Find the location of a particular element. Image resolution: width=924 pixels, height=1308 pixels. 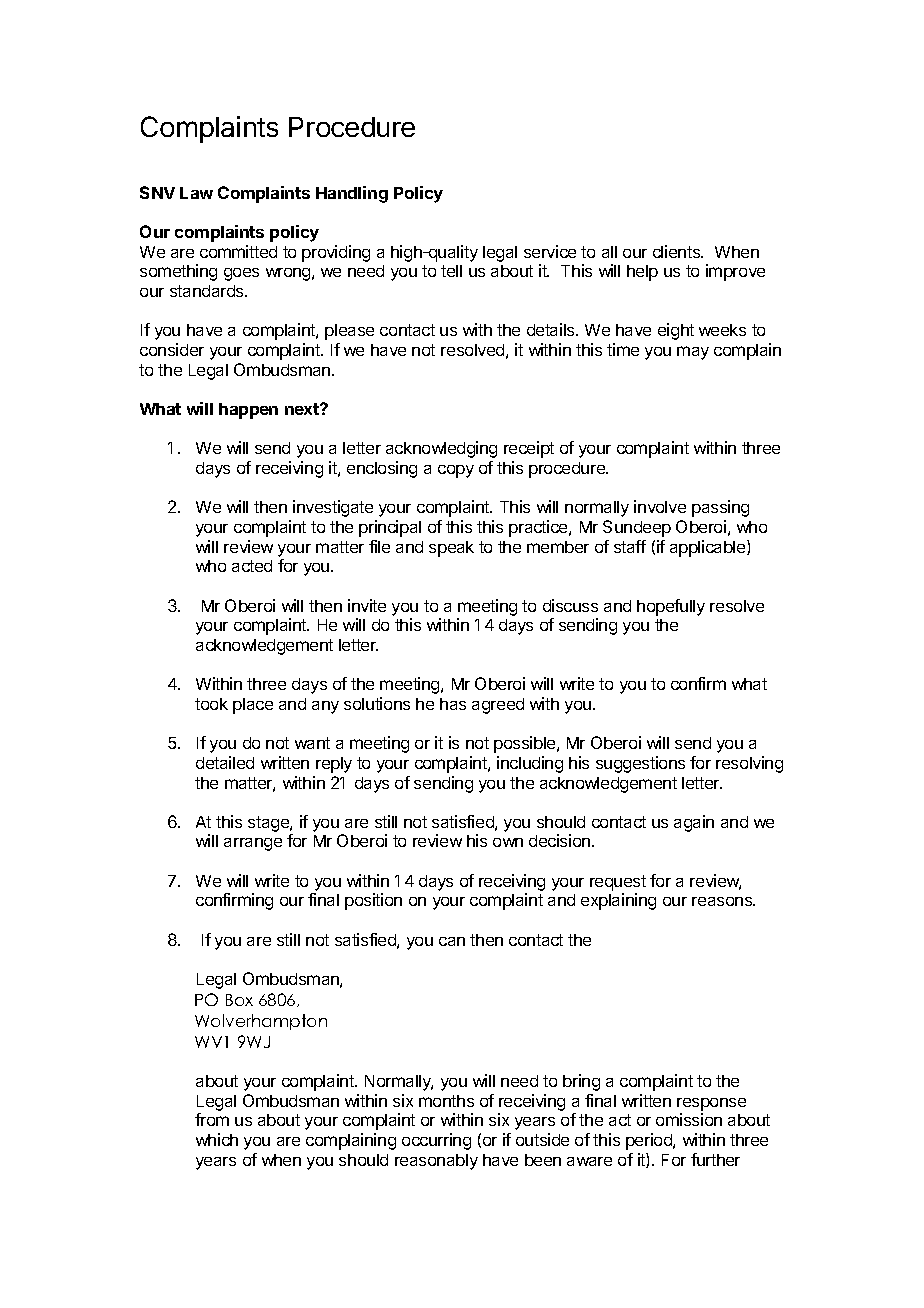

occurring is located at coordinates (436, 1141).
